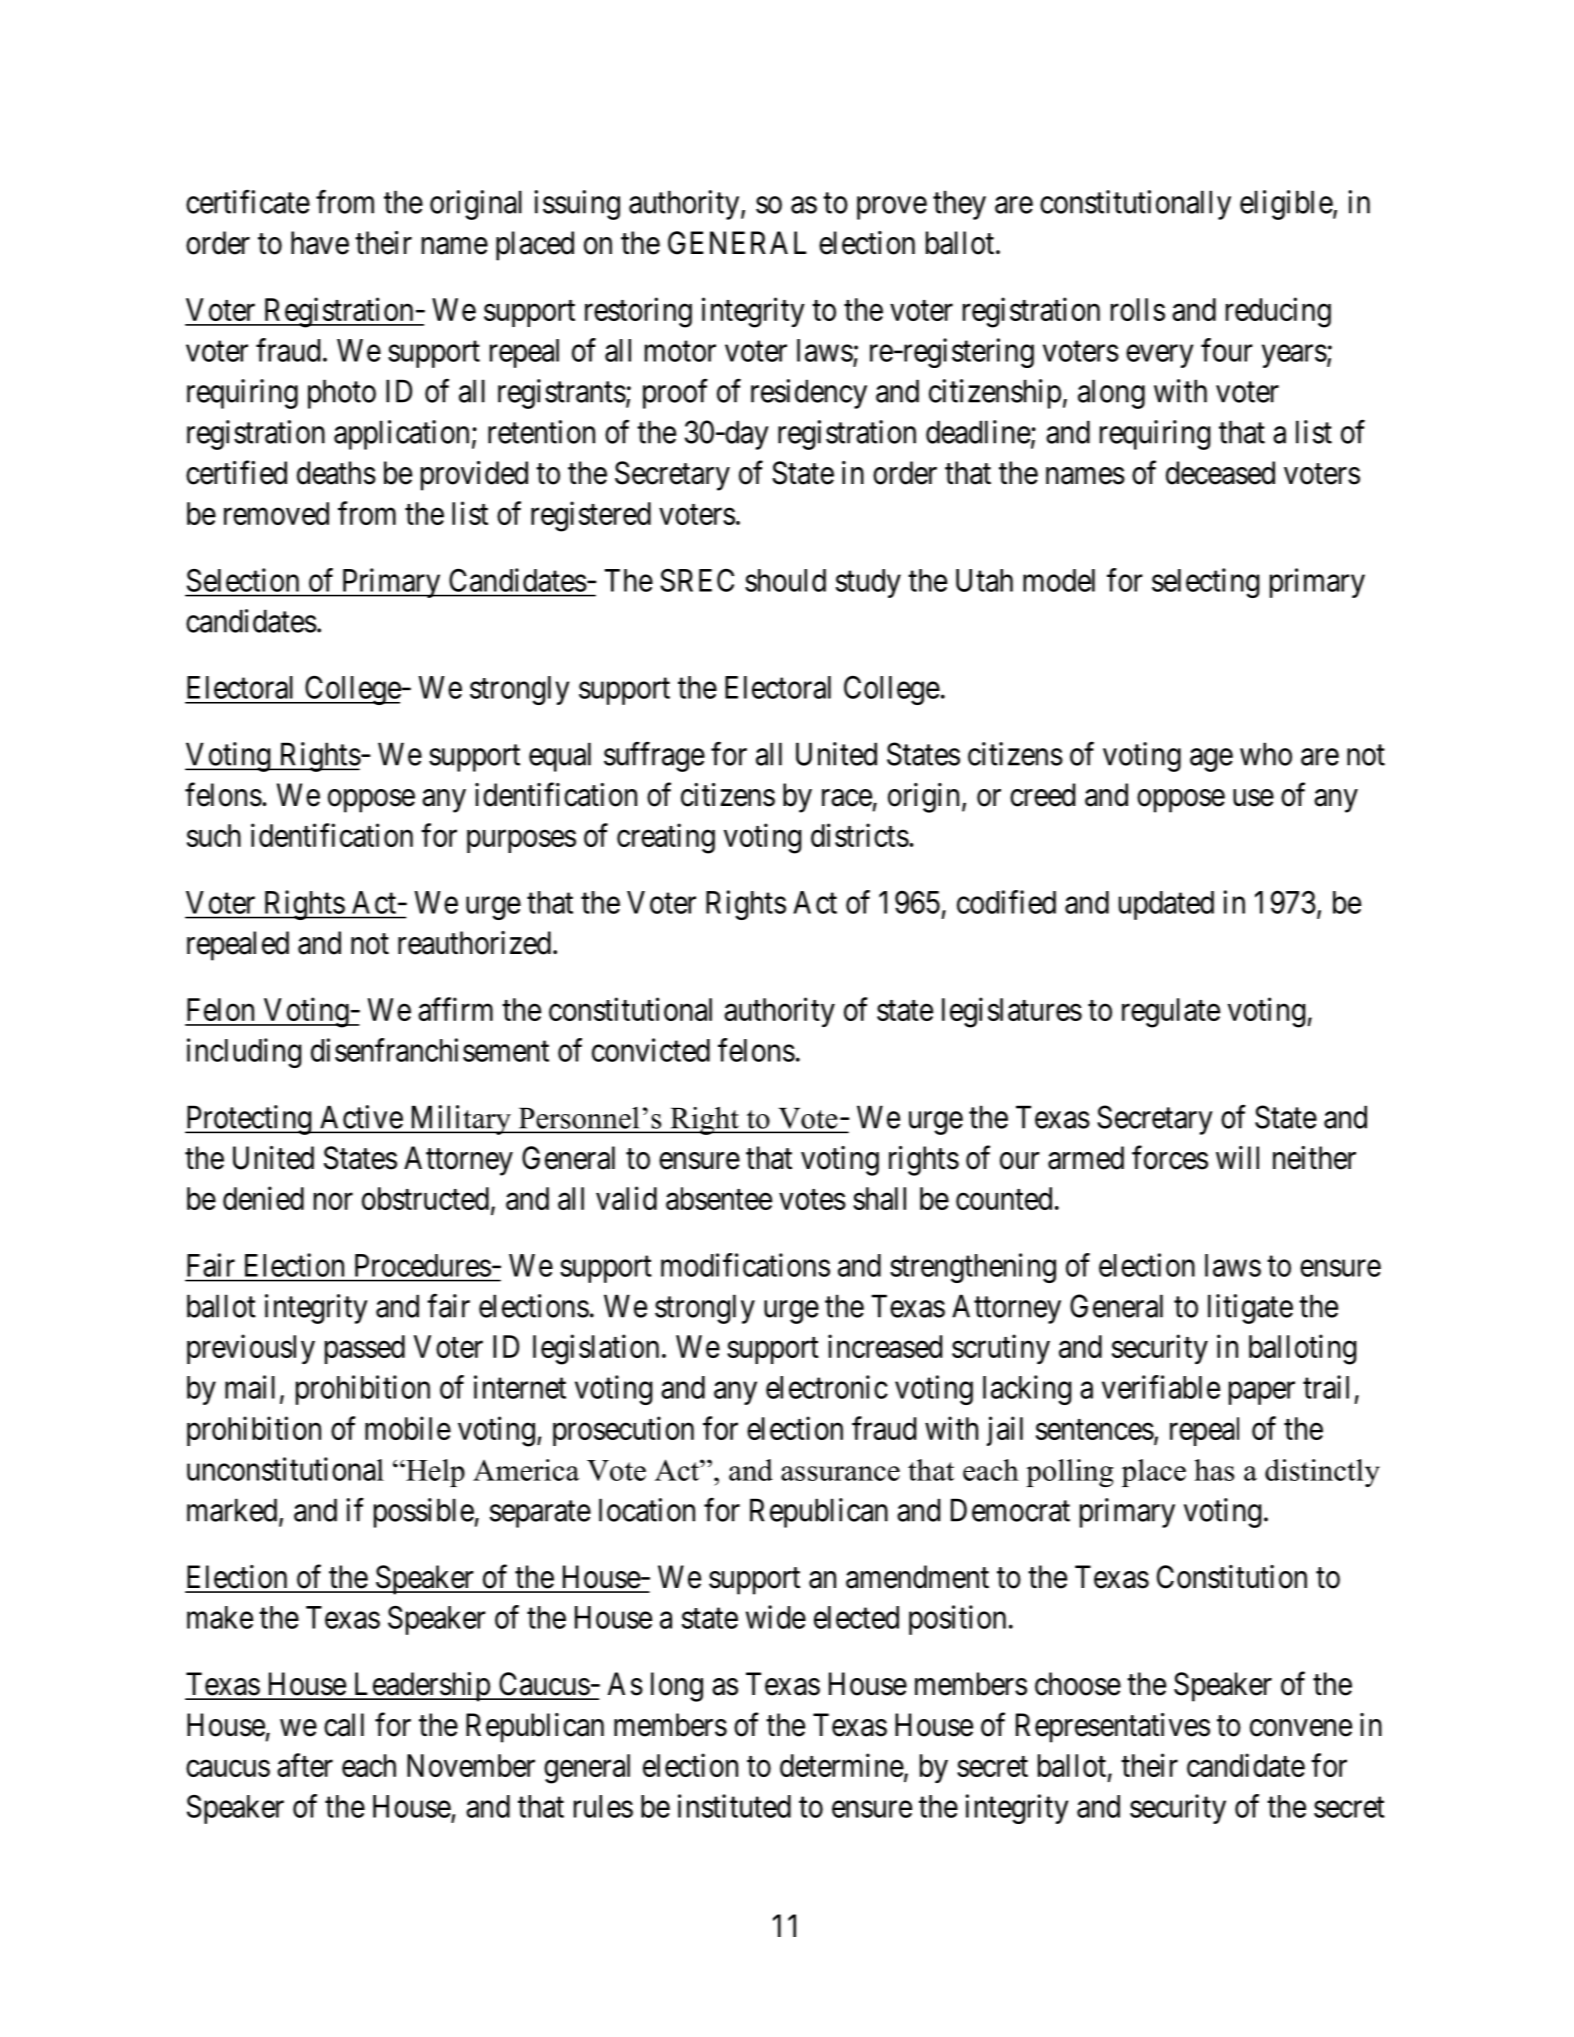 The image size is (1574, 2037). What do you see at coordinates (1278, 312) in the page?
I see `reducing` at bounding box center [1278, 312].
